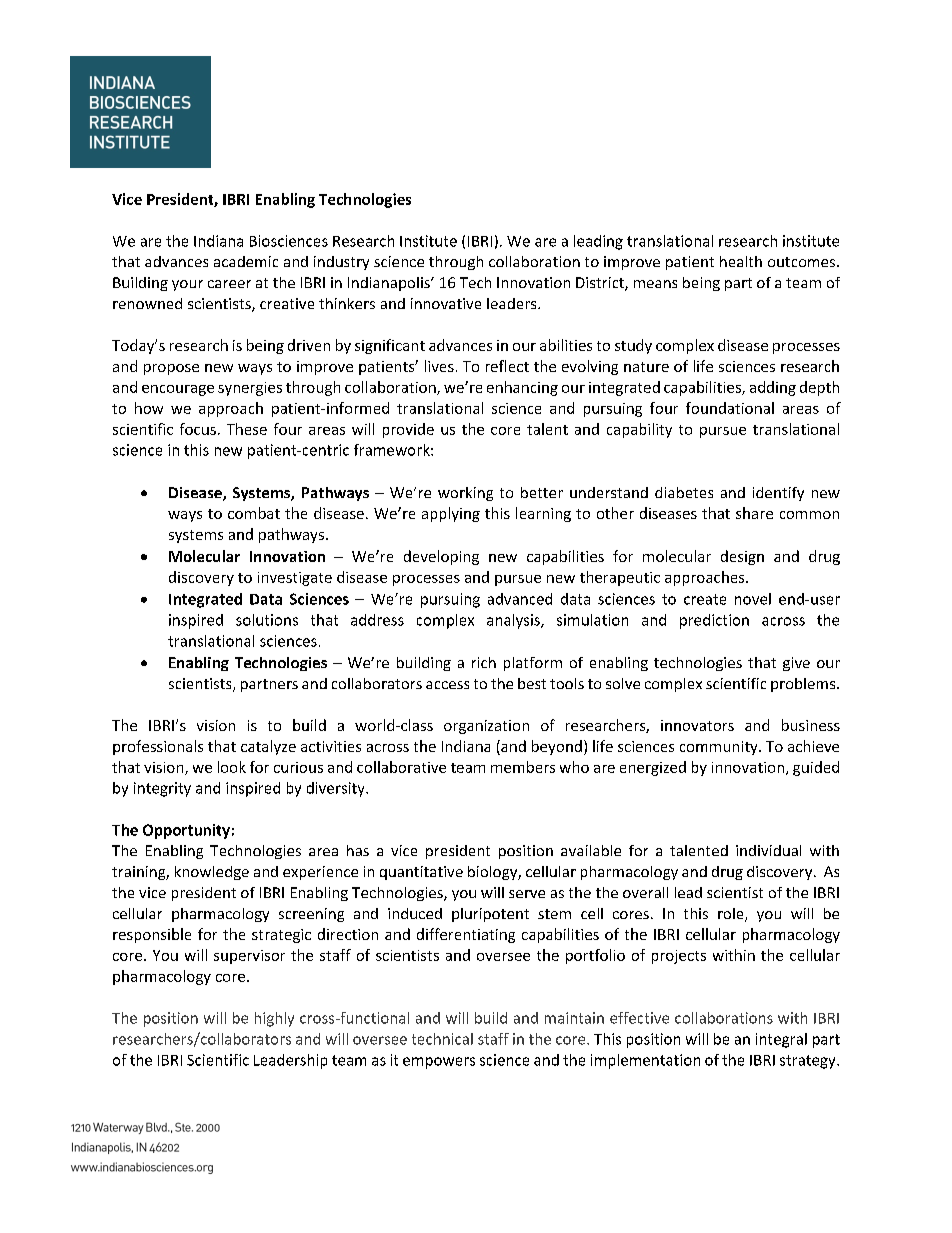 The image size is (952, 1233). I want to click on empowers, so click(439, 1063).
